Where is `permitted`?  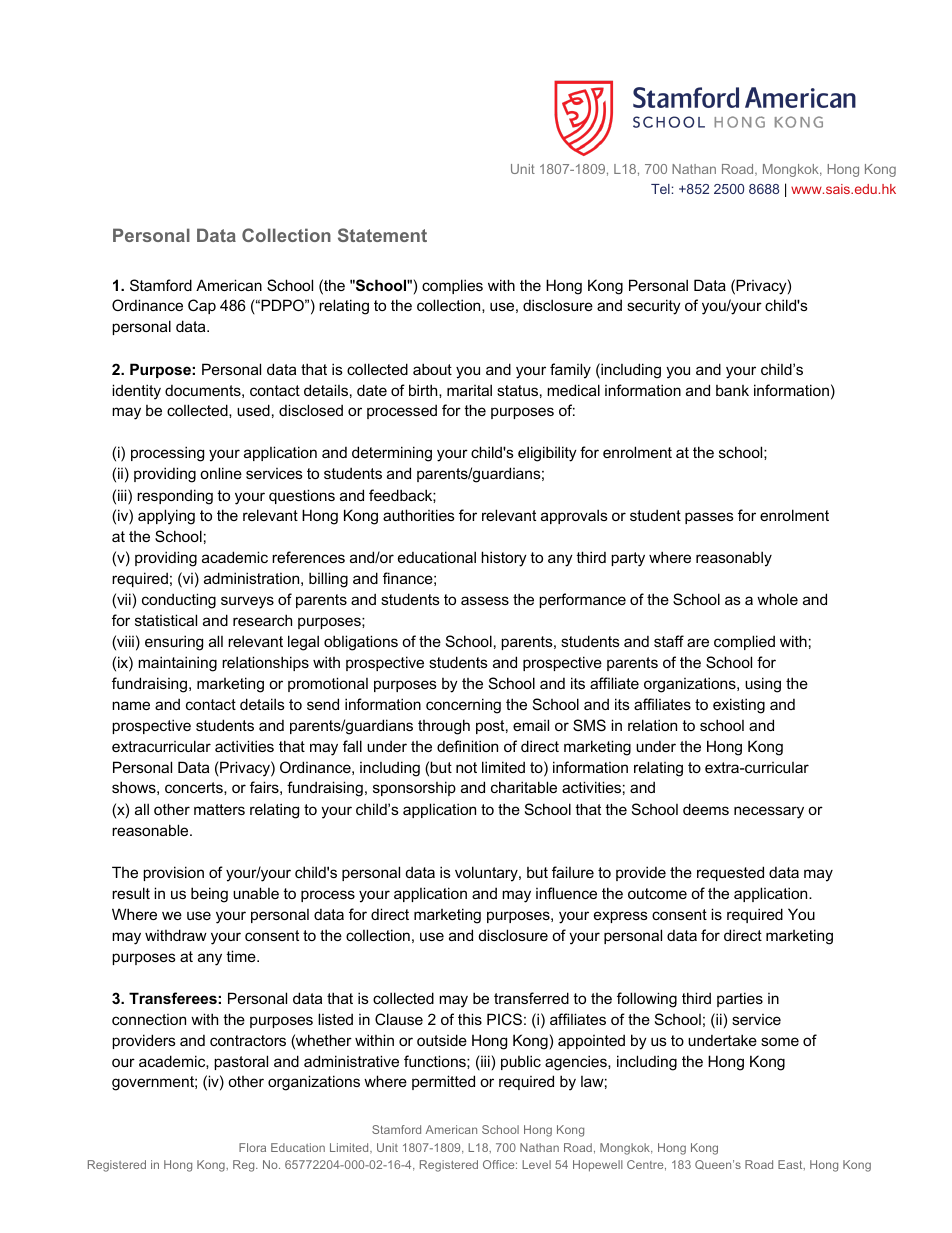
permitted is located at coordinates (443, 1082).
